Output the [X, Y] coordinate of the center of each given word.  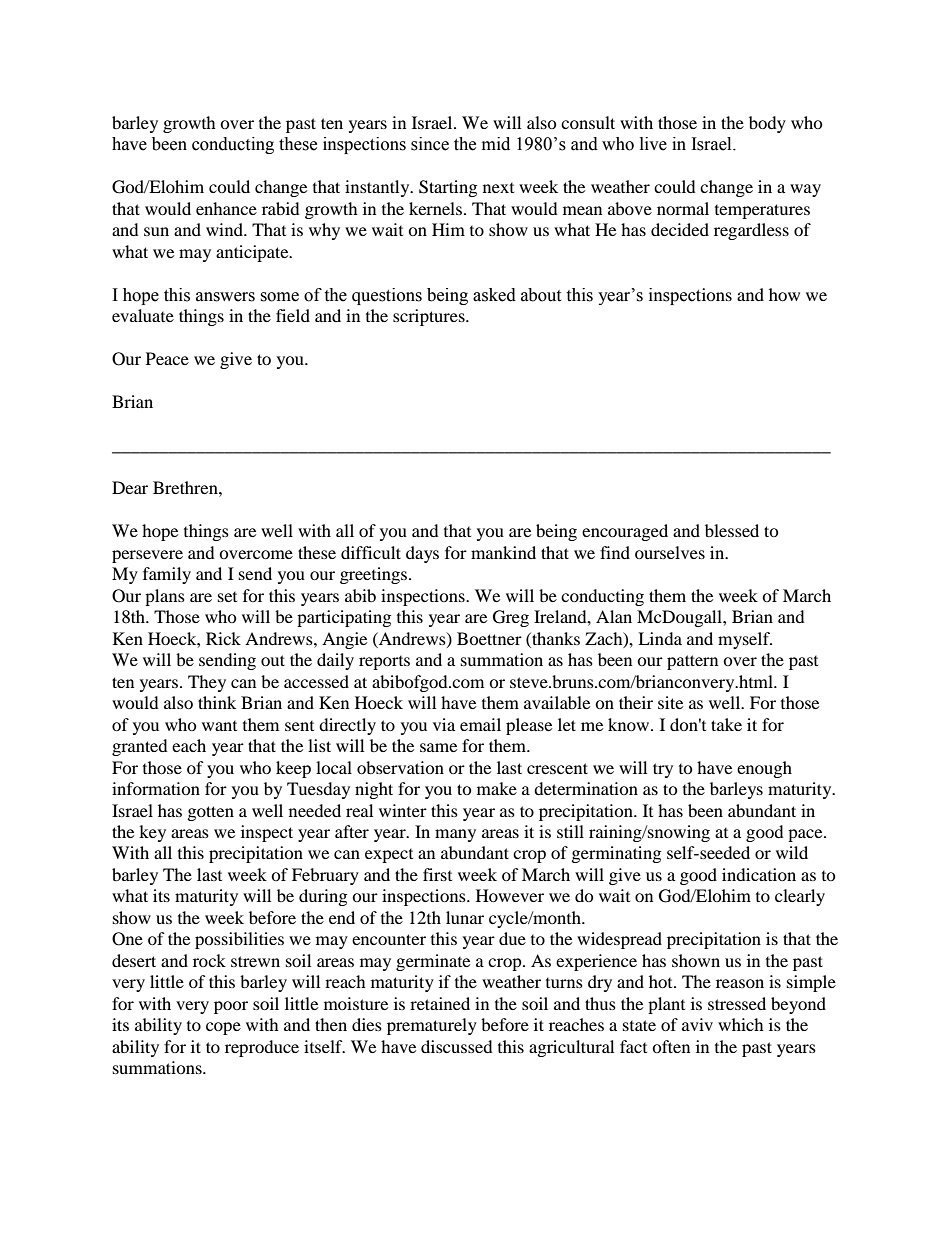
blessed [732, 530]
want [219, 726]
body [767, 124]
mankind [503, 552]
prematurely [432, 1026]
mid [496, 144]
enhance [226, 208]
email [480, 724]
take [726, 724]
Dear [130, 487]
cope [223, 1028]
